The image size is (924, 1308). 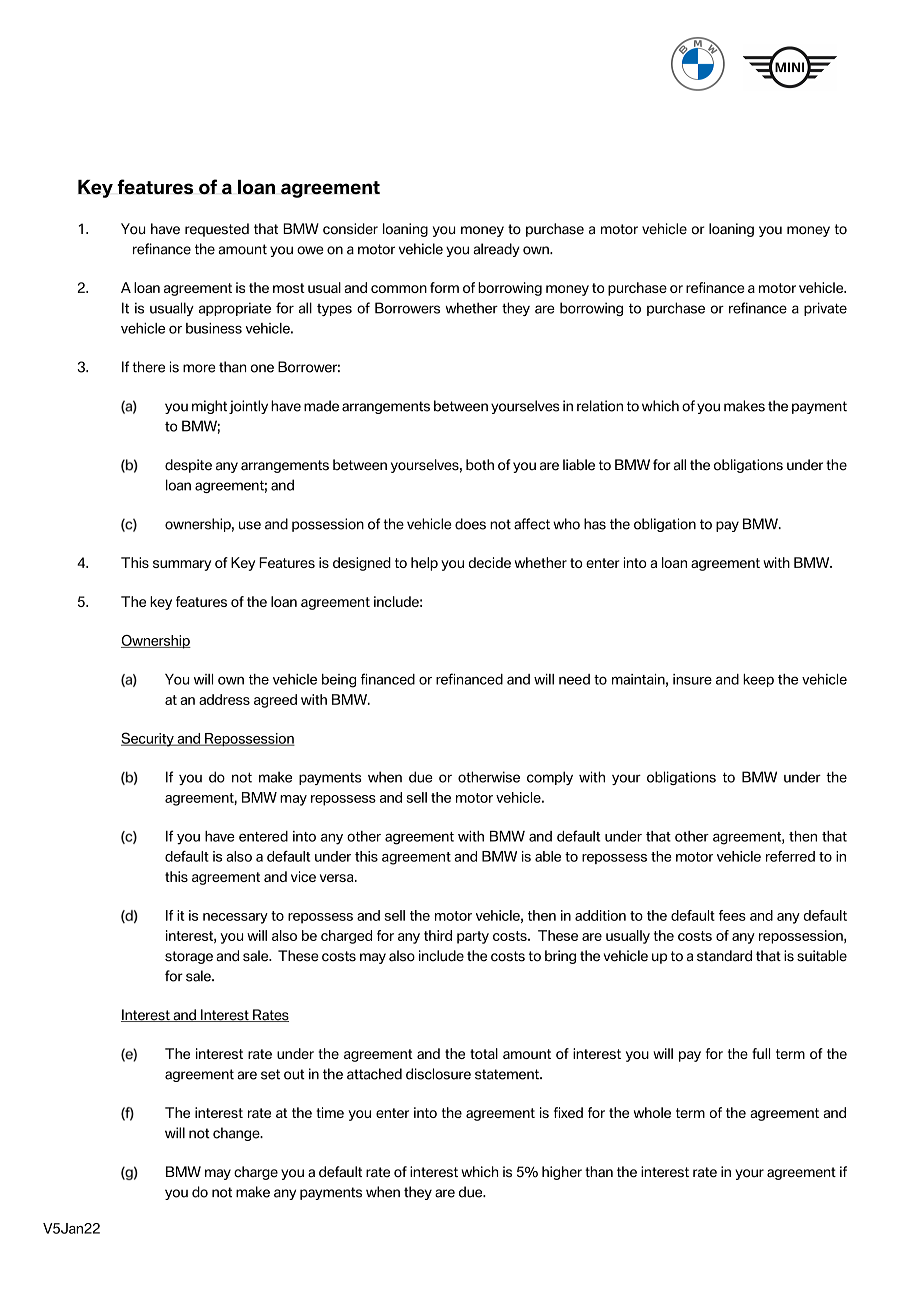 I want to click on keep, so click(x=758, y=680).
